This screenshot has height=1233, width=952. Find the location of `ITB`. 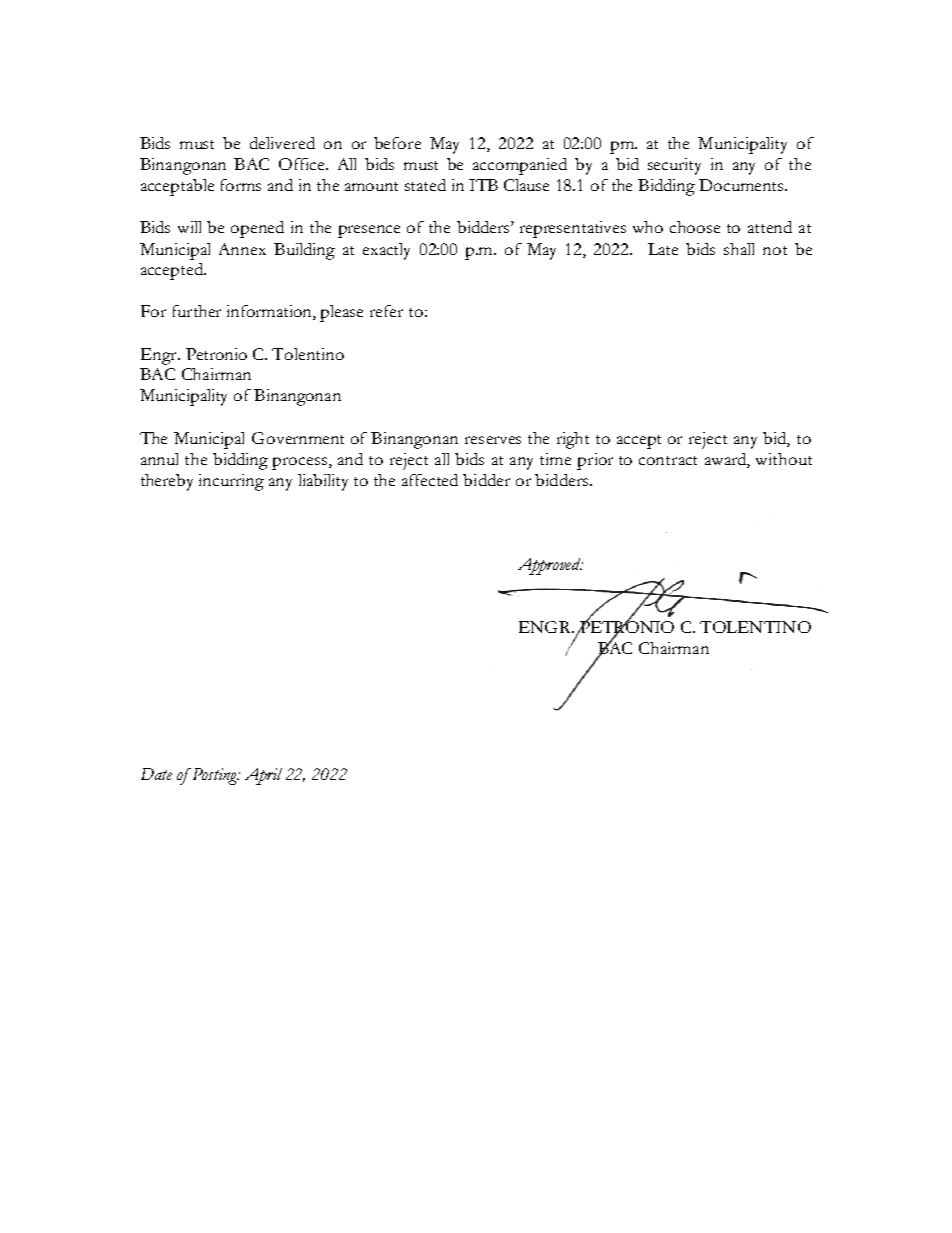

ITB is located at coordinates (483, 185).
